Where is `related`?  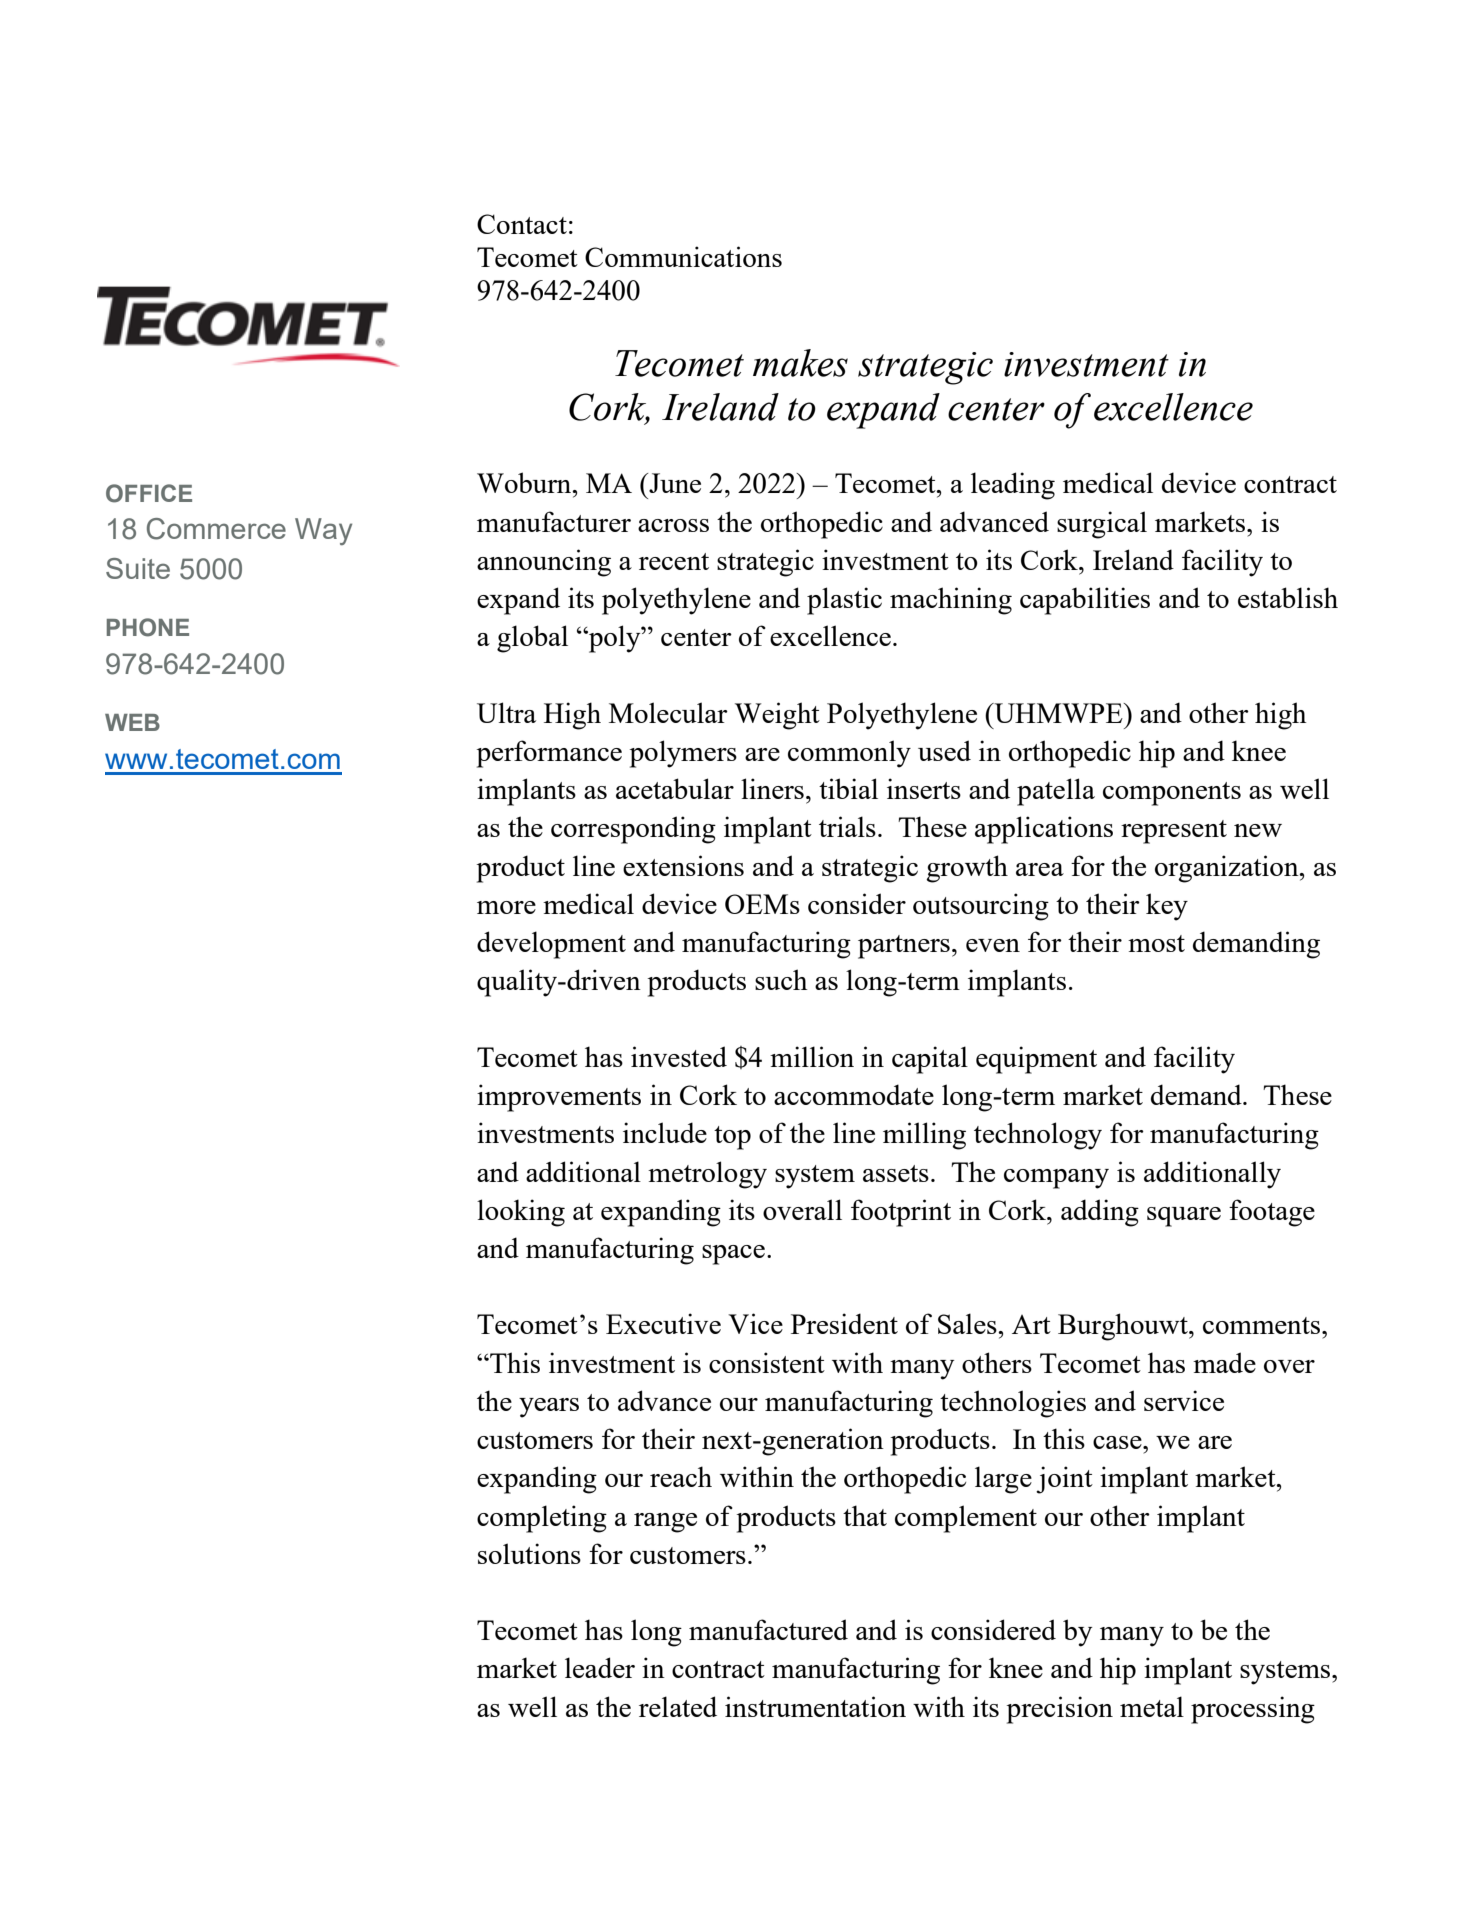
related is located at coordinates (678, 1706).
